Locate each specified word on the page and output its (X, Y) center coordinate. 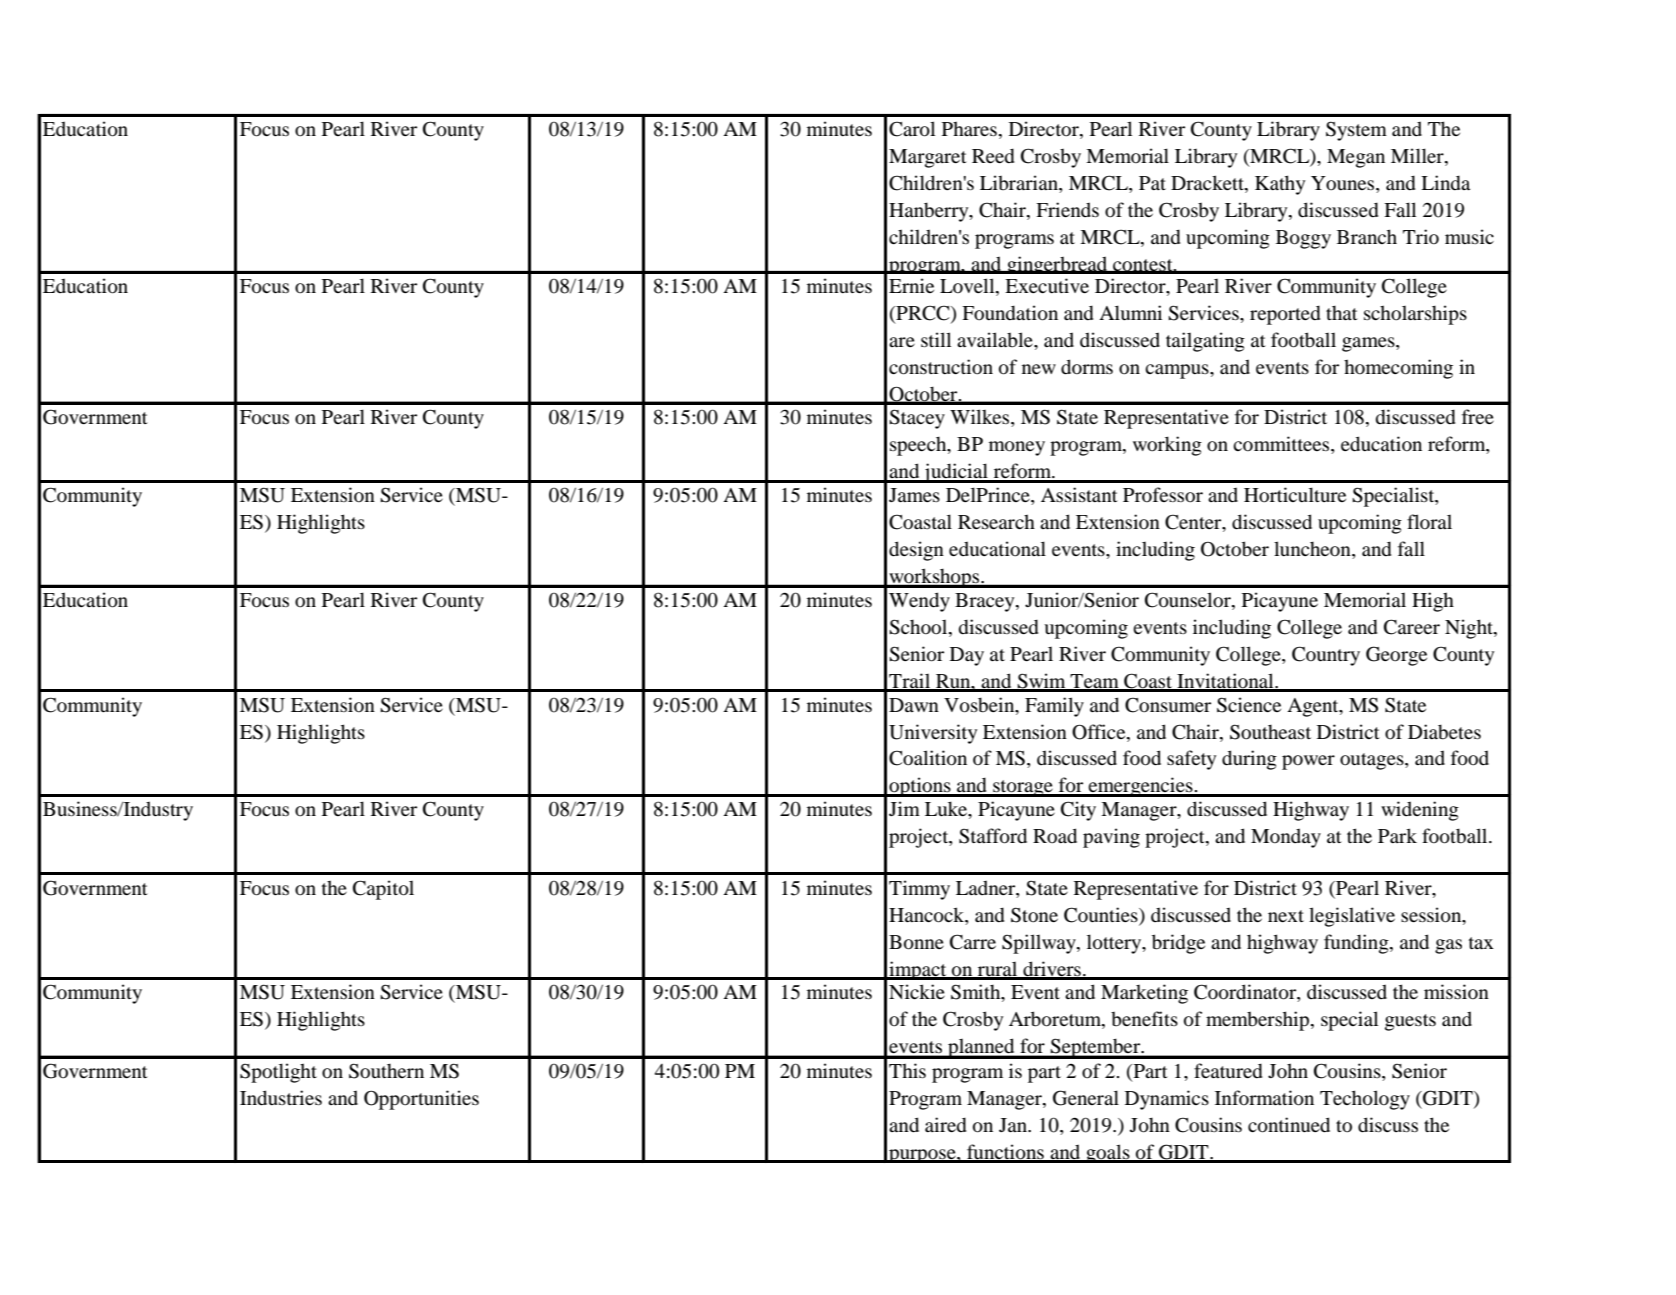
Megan (1356, 158)
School (919, 628)
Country (1326, 656)
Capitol (383, 890)
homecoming (1398, 369)
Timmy (919, 890)
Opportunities (421, 1100)
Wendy (919, 602)
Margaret (928, 158)
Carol (912, 129)
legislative (1352, 917)
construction (941, 367)
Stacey (917, 419)
